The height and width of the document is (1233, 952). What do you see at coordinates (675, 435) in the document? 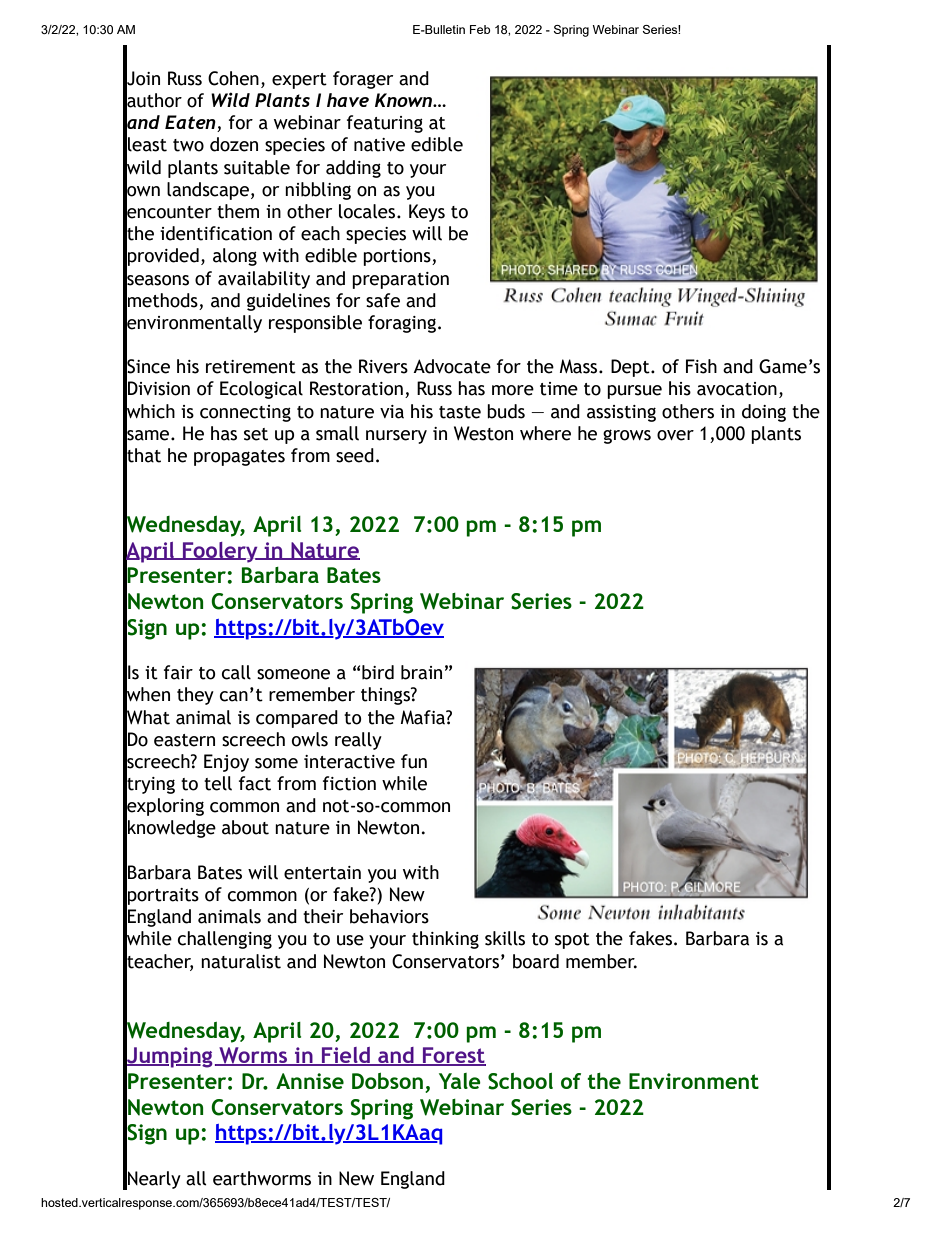
I see `over` at bounding box center [675, 435].
